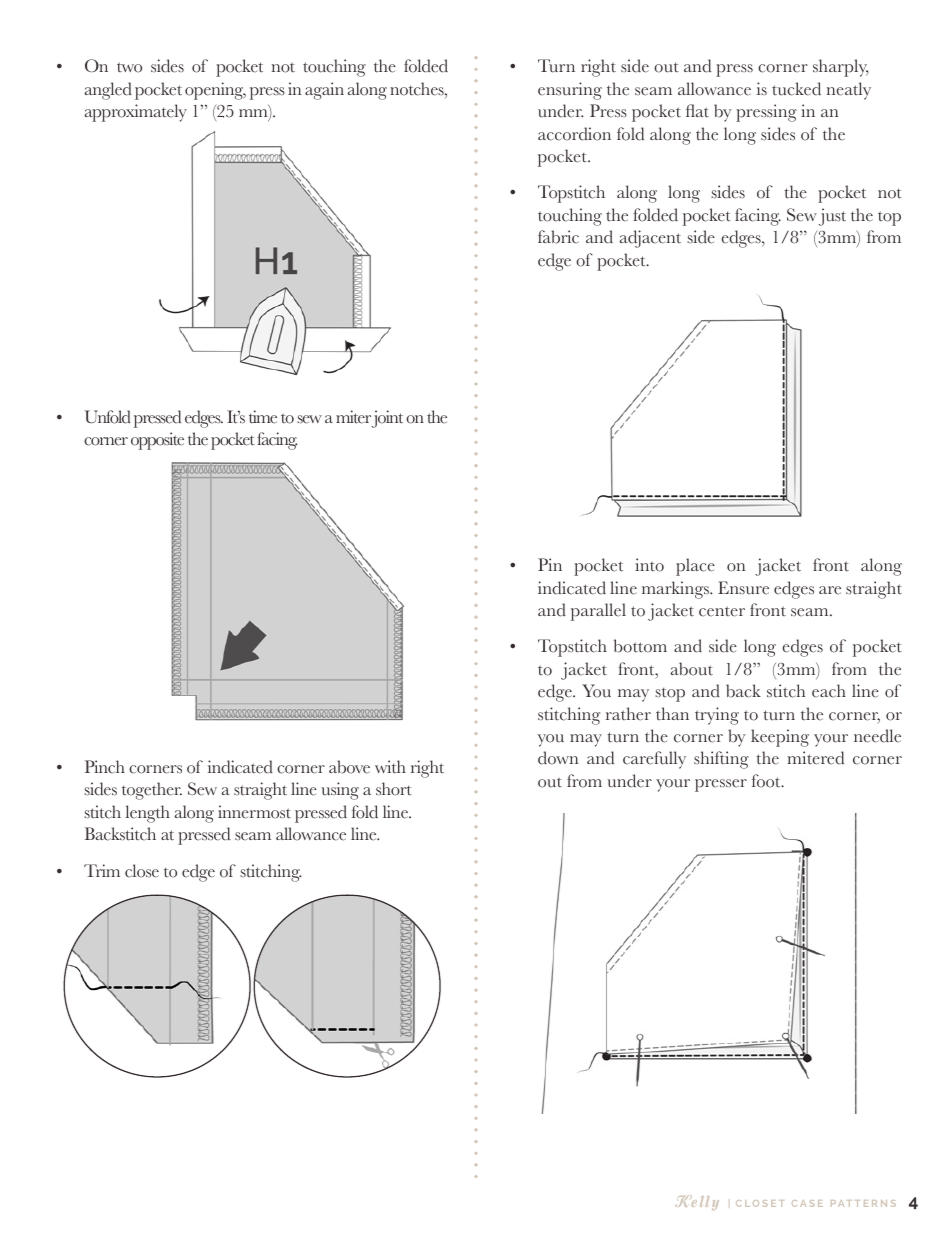 The height and width of the image is (1233, 952). What do you see at coordinates (796, 89) in the image?
I see `tucked` at bounding box center [796, 89].
